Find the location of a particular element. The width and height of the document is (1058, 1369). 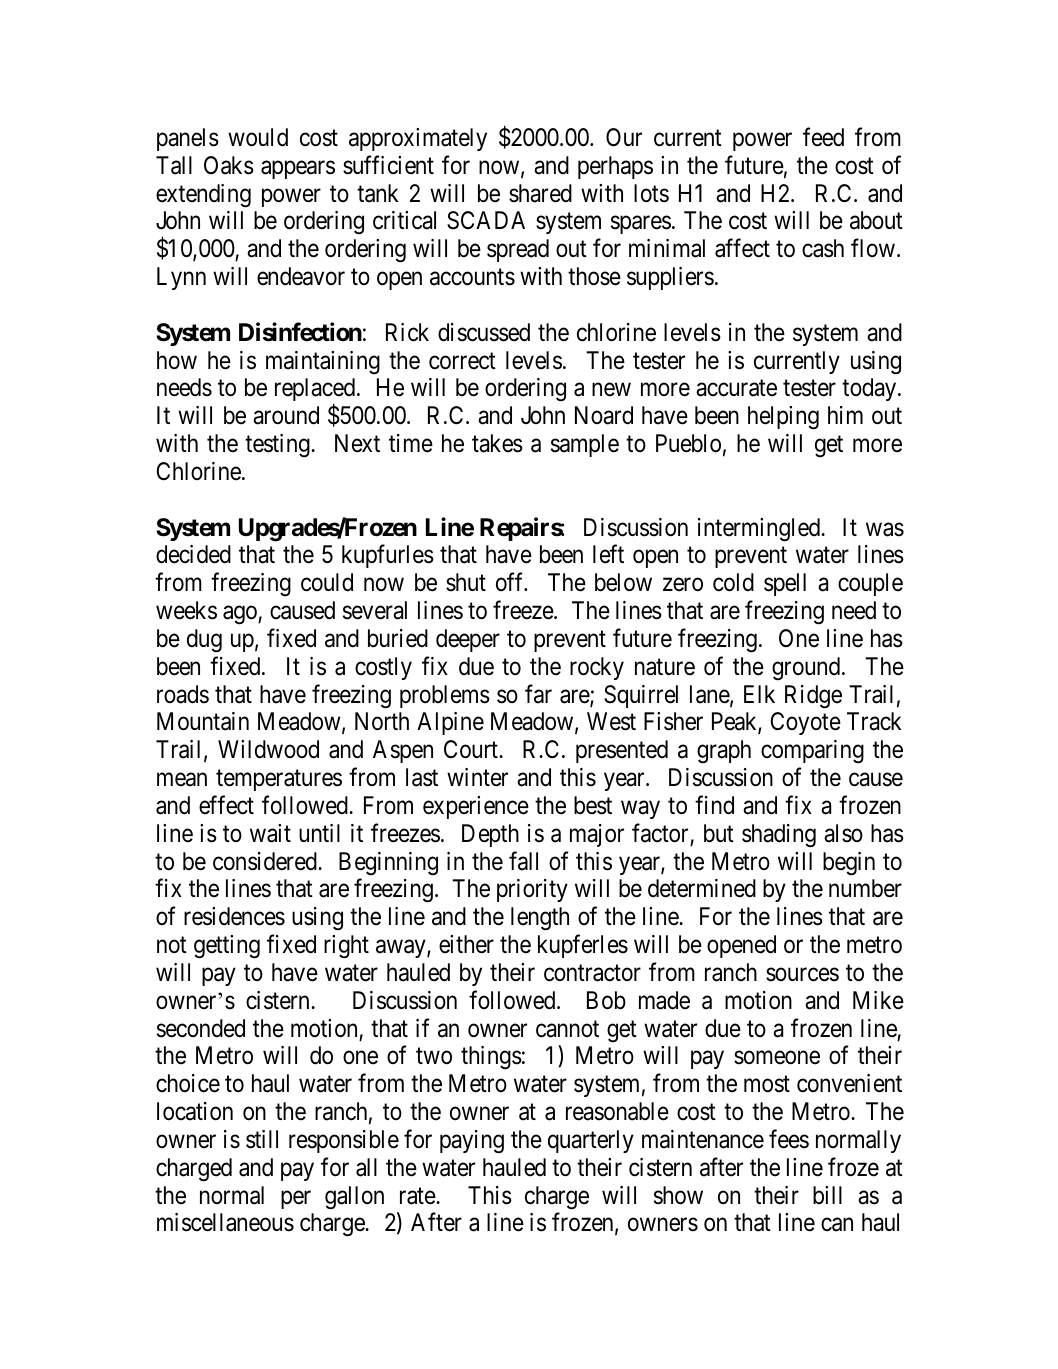

Oaks is located at coordinates (229, 165).
